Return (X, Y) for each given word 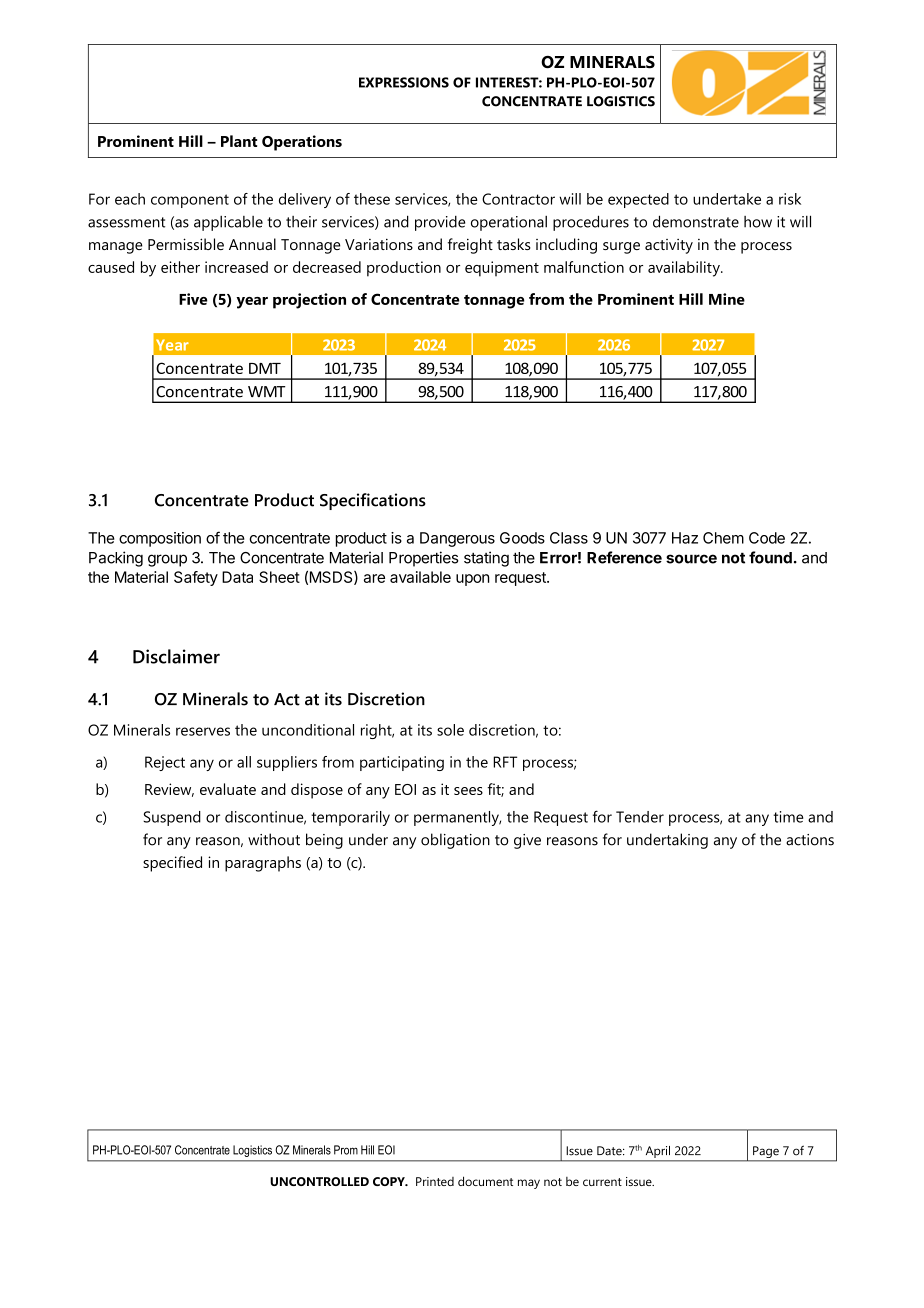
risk (790, 199)
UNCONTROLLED (319, 1181)
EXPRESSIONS (404, 82)
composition (160, 539)
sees (468, 791)
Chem (723, 538)
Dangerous (457, 539)
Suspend (172, 818)
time (788, 817)
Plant (239, 141)
